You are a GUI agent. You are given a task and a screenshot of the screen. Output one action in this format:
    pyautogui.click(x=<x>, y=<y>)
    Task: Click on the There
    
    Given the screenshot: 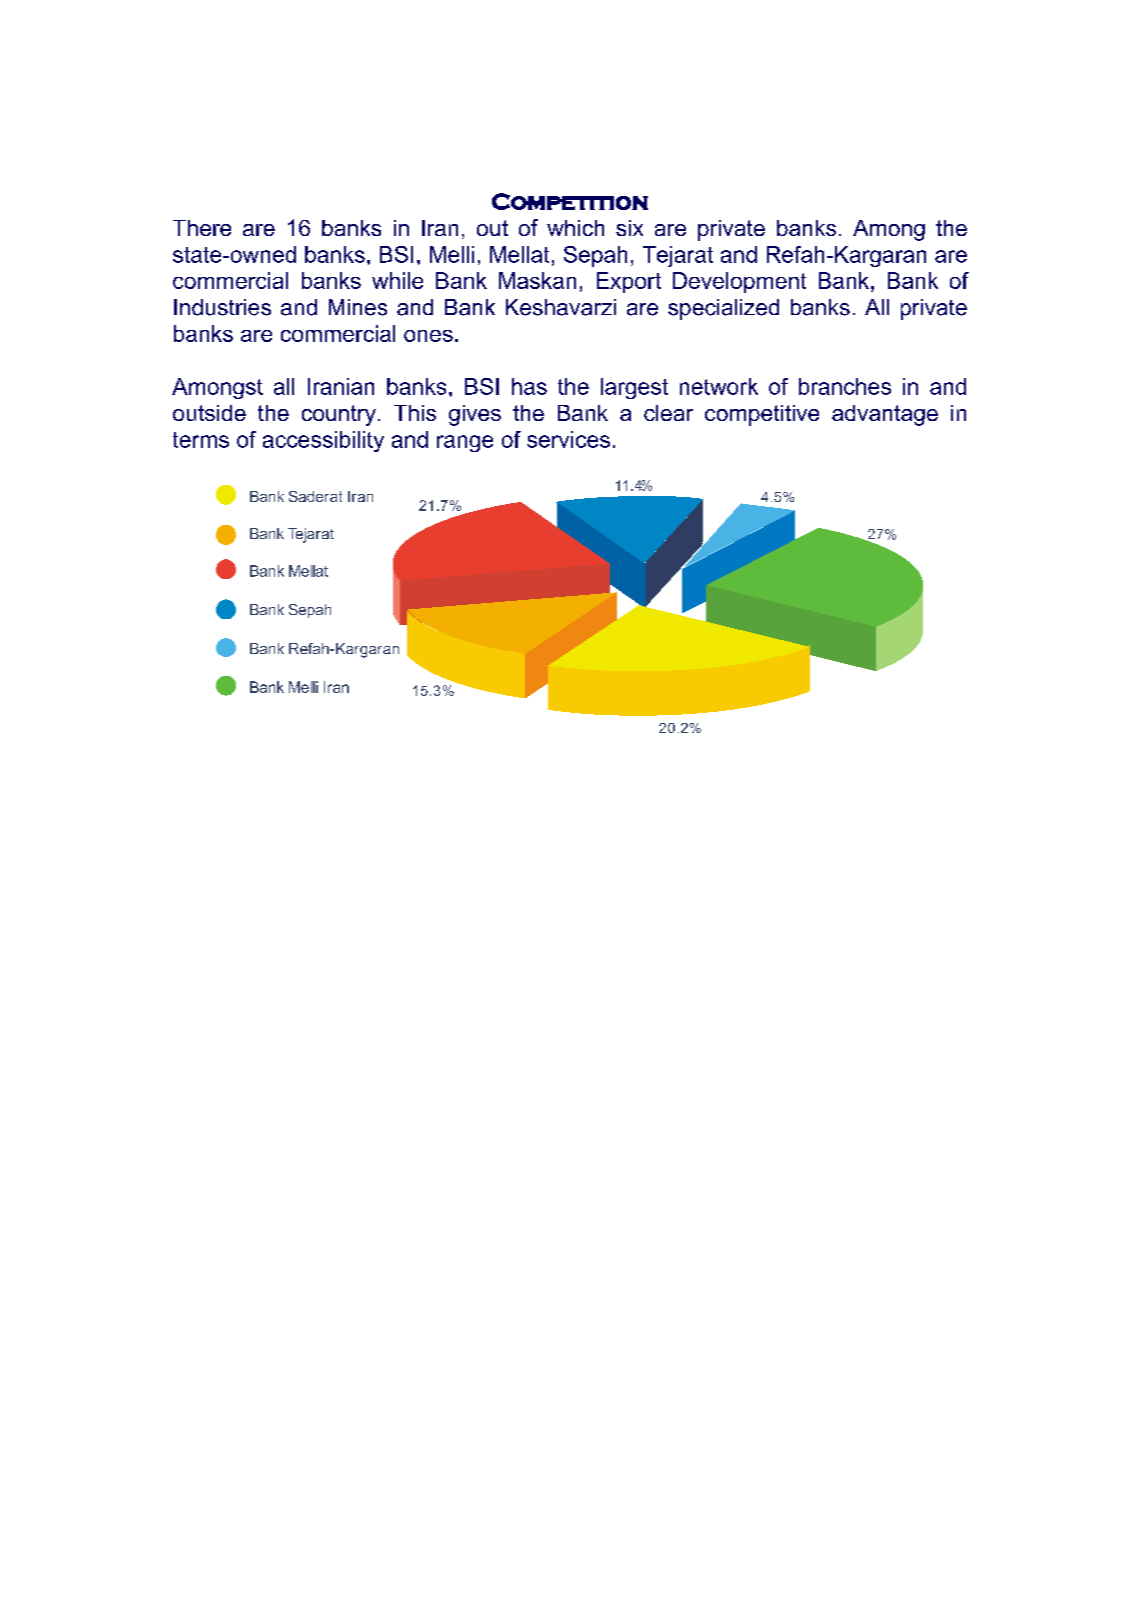 What is the action you would take?
    pyautogui.click(x=202, y=228)
